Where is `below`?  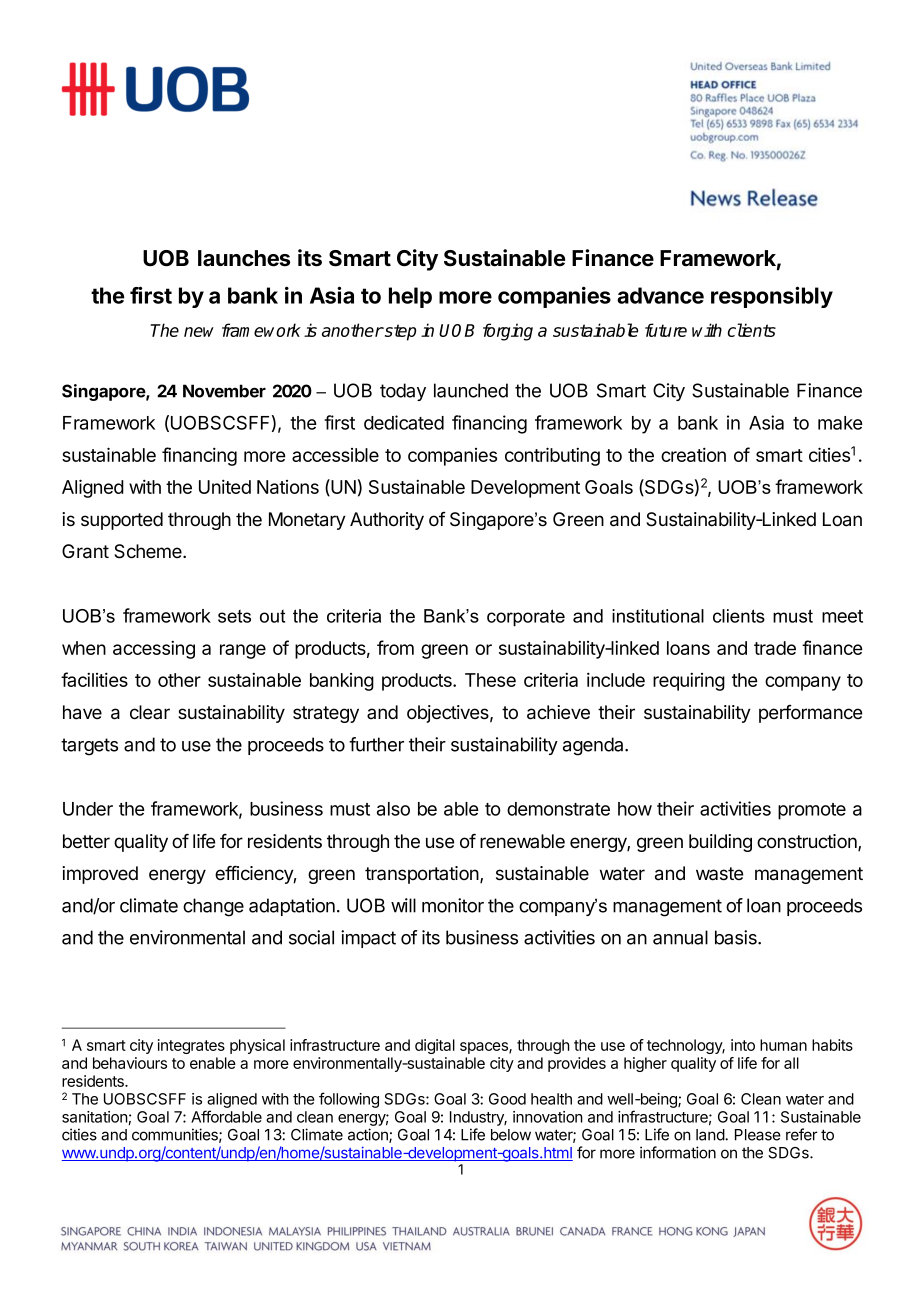
below is located at coordinates (511, 1135).
